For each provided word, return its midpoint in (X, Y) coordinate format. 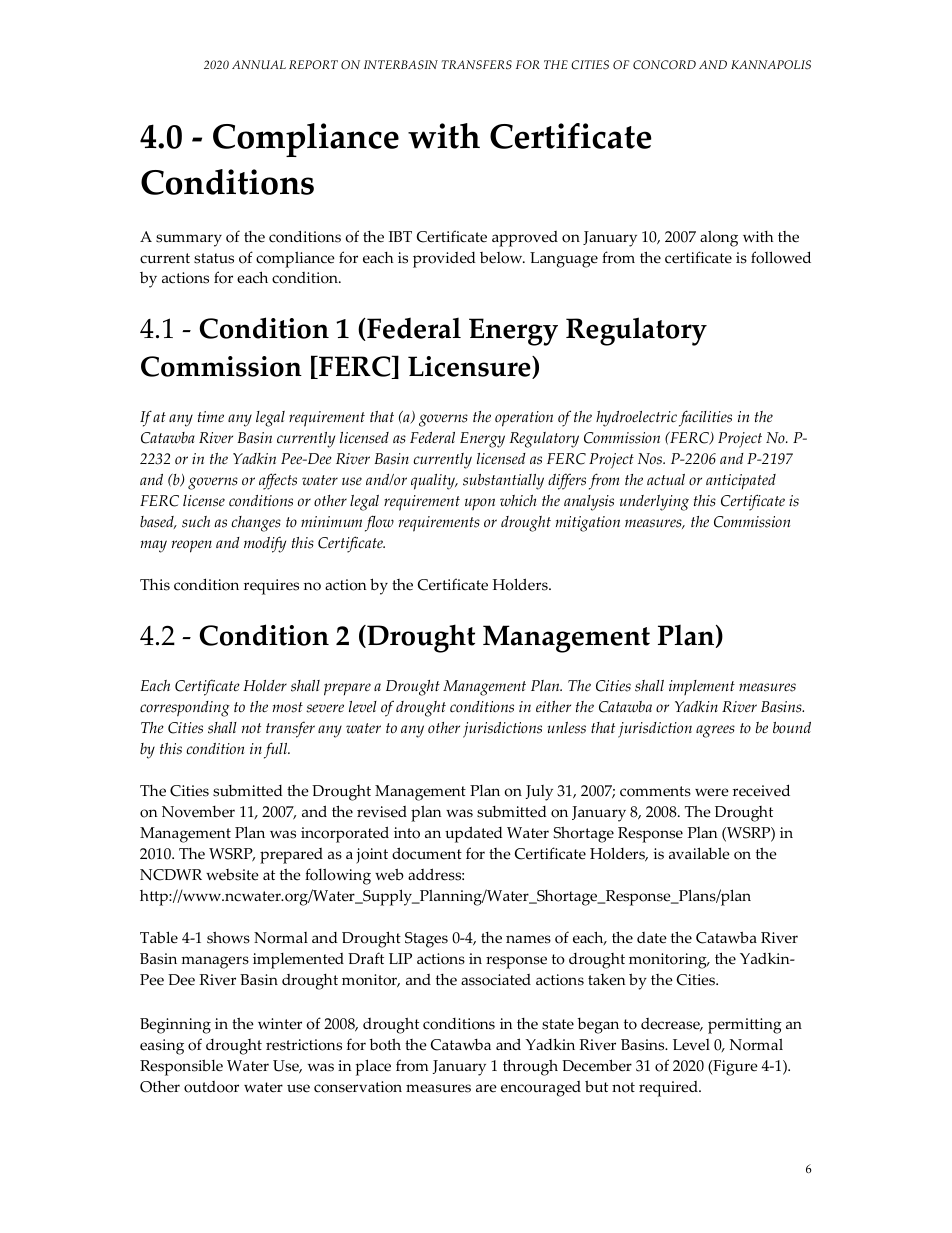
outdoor (211, 1087)
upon (480, 504)
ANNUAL (259, 64)
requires (271, 587)
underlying (654, 503)
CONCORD (664, 65)
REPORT (313, 64)
